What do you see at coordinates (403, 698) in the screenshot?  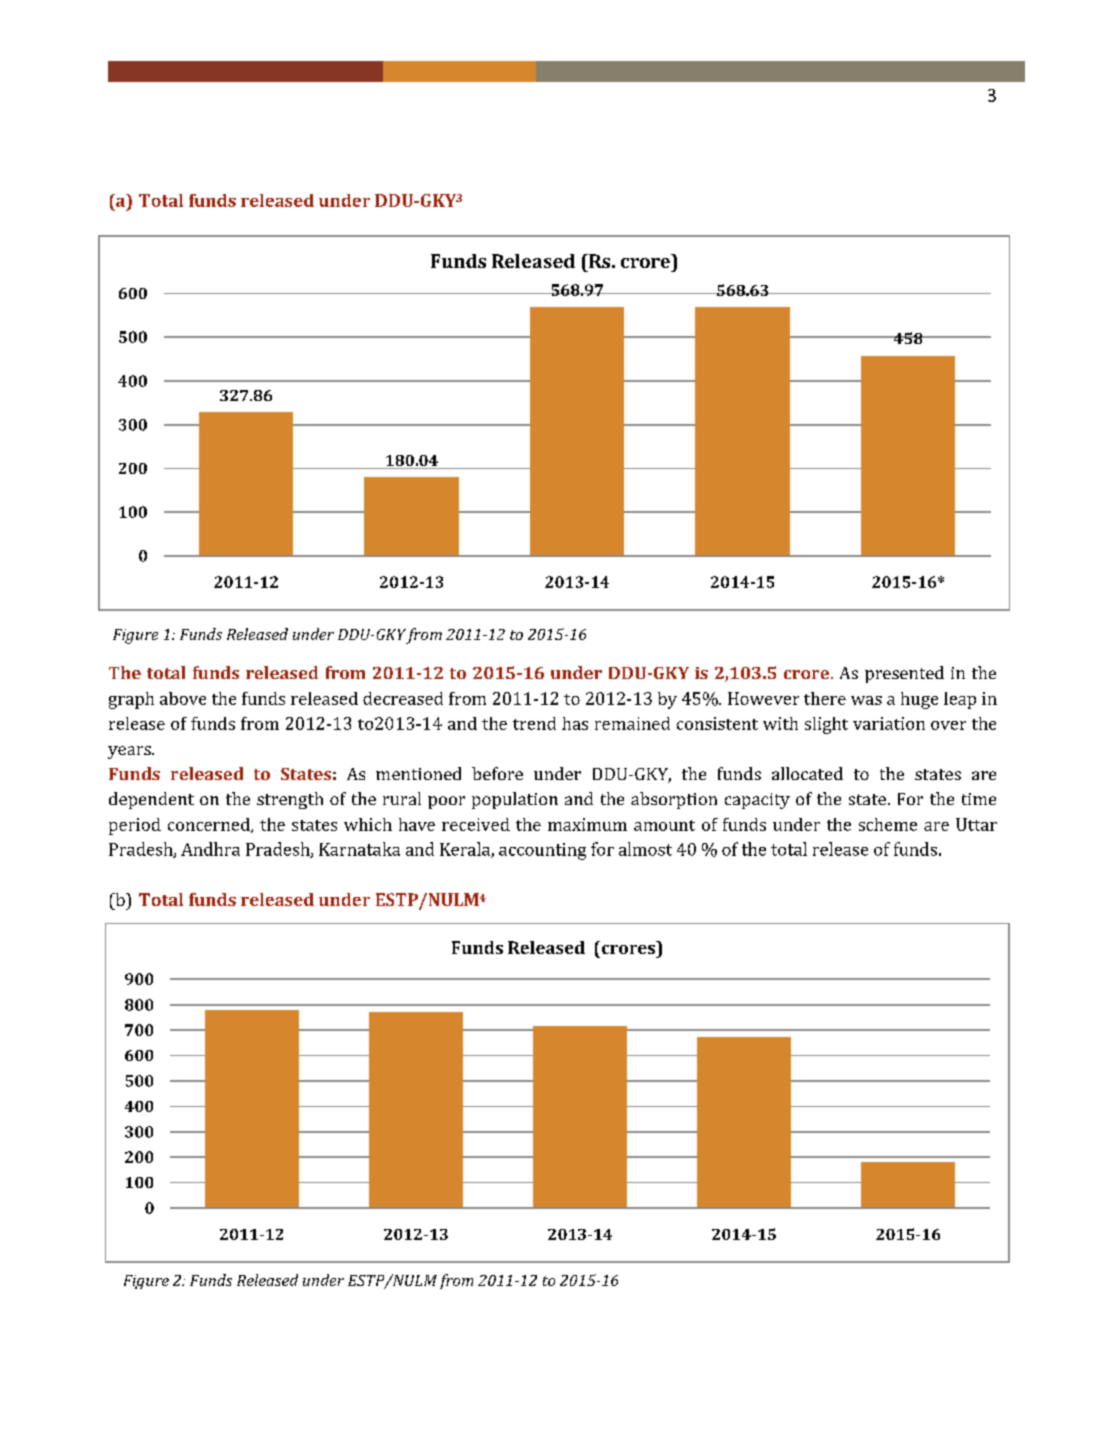 I see `decreased` at bounding box center [403, 698].
